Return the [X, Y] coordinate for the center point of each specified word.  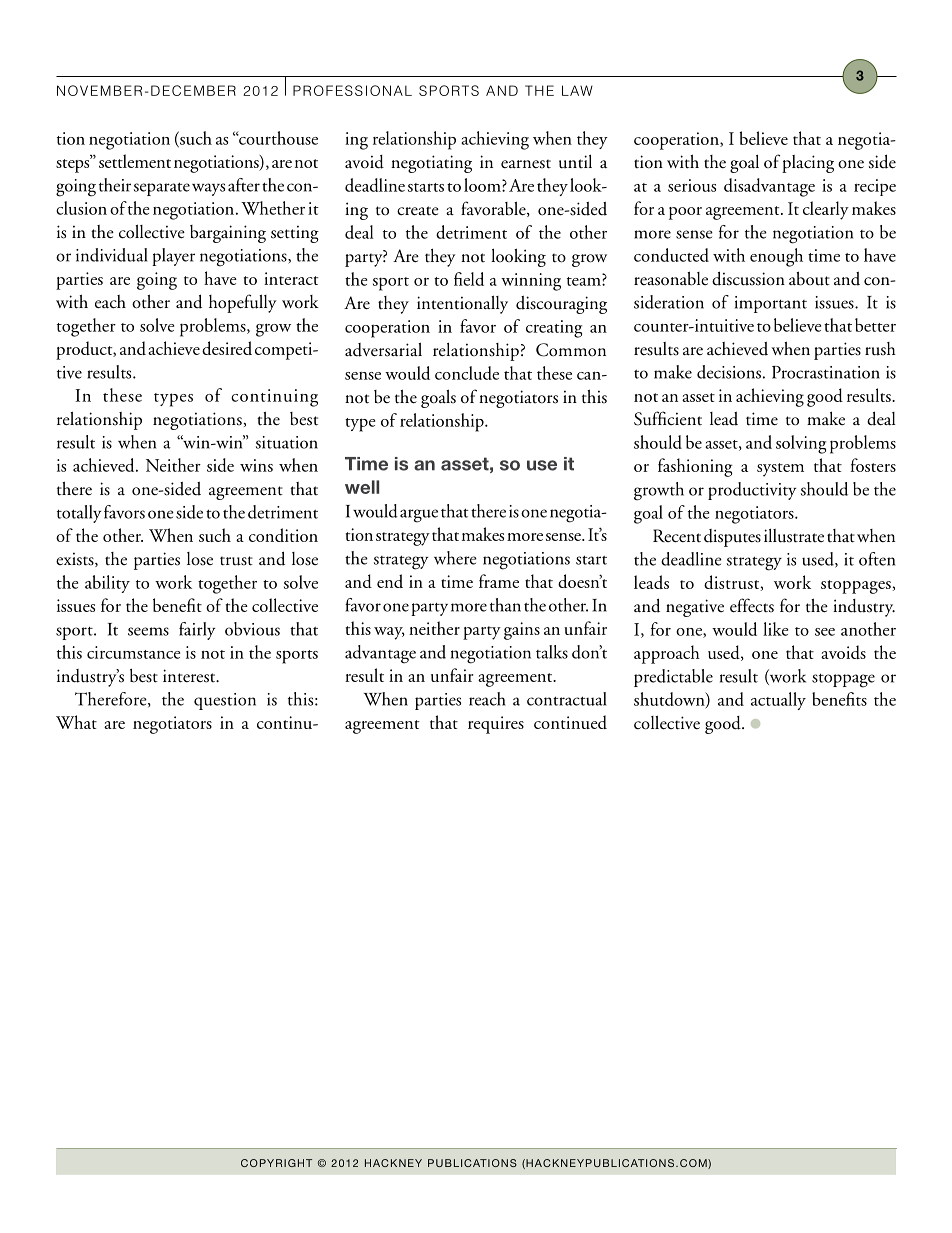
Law [577, 90]
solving [801, 444]
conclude [467, 373]
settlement [135, 161]
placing [808, 164]
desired [227, 348]
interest [190, 676]
